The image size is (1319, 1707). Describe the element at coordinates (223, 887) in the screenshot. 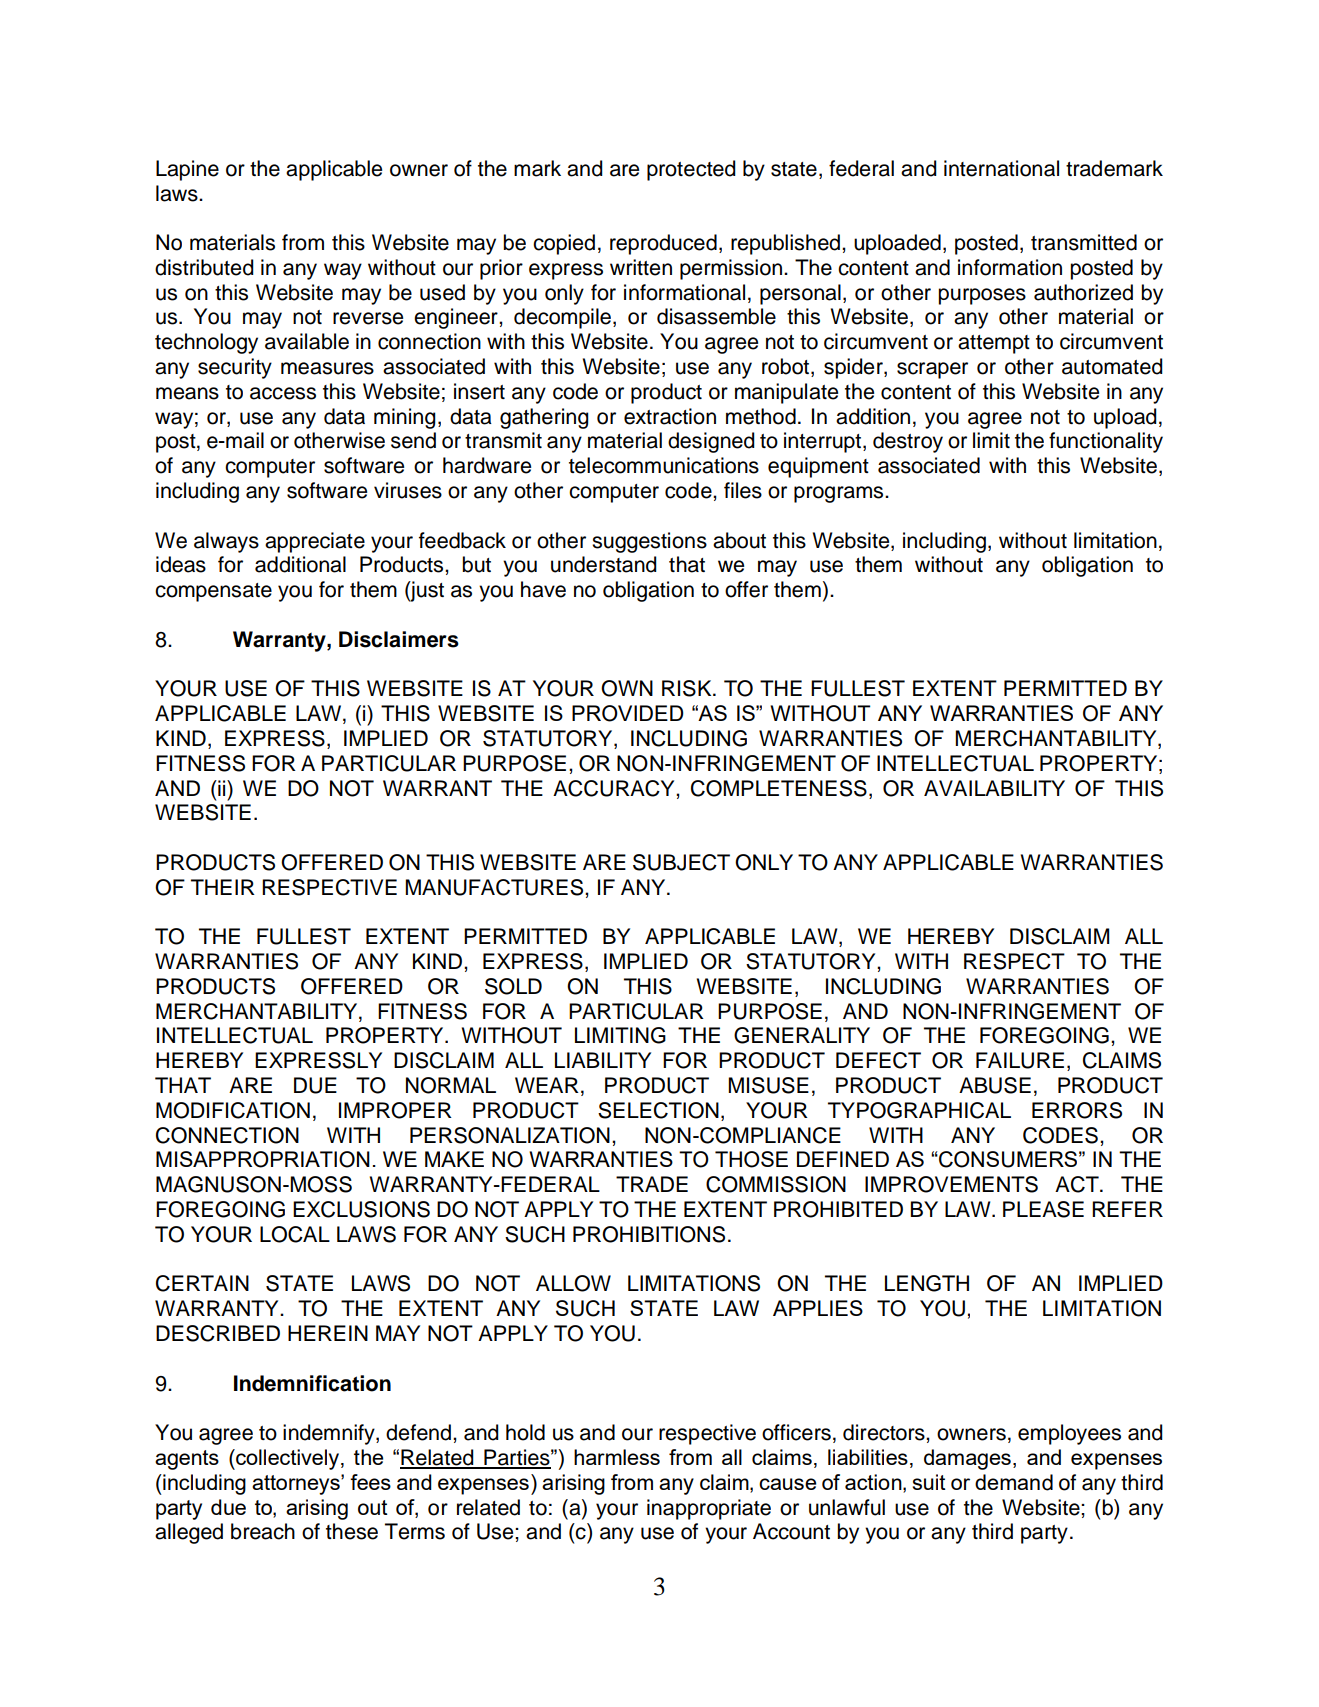

I see `THEIR` at that location.
